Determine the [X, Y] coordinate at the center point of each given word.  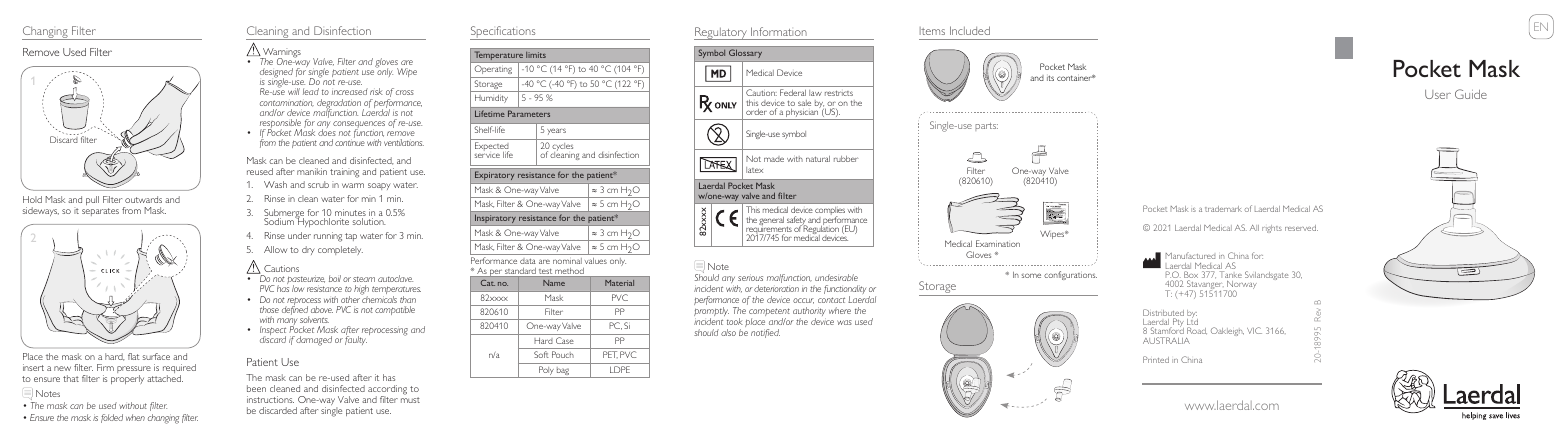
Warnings [281, 54]
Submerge [284, 215]
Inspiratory [495, 220]
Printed [1156, 359]
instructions [270, 399]
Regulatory [721, 33]
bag [563, 372]
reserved [1301, 228]
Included [970, 30]
